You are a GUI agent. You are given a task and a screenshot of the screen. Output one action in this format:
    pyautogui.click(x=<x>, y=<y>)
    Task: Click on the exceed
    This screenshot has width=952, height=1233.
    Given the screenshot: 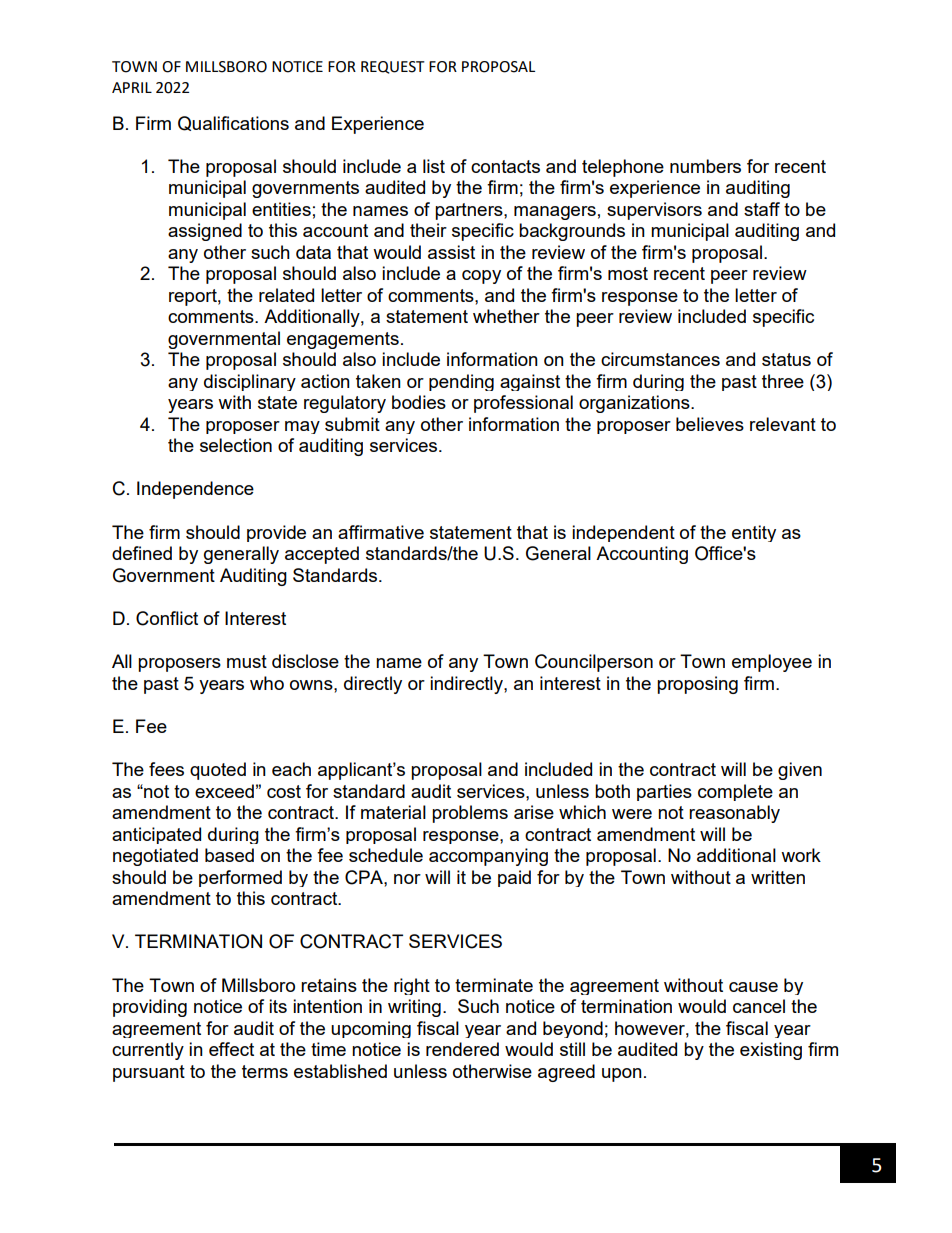 What is the action you would take?
    pyautogui.click(x=224, y=791)
